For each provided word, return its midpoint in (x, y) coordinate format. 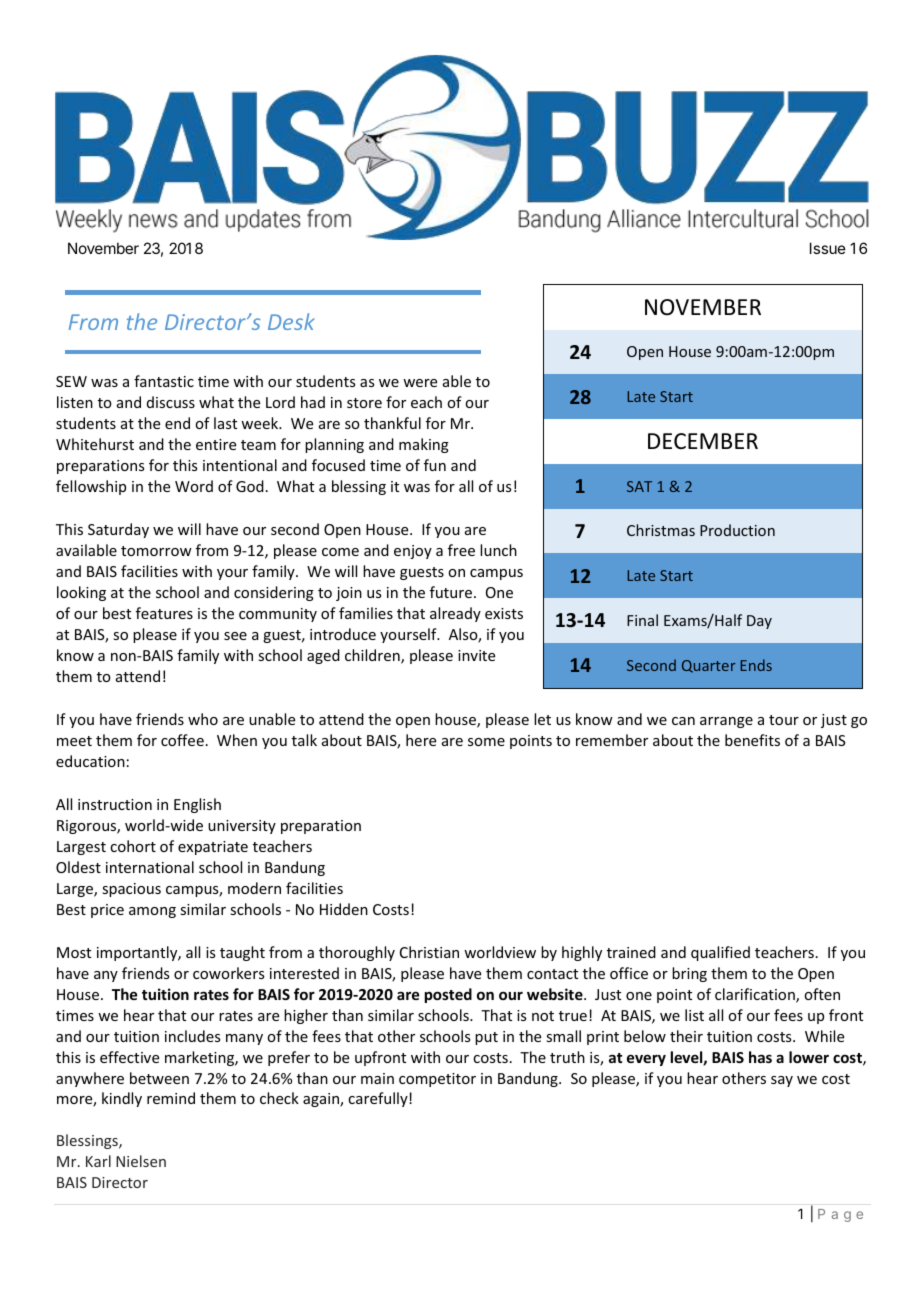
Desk (291, 321)
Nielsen (141, 1161)
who (203, 719)
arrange (726, 722)
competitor (437, 1080)
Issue (828, 248)
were (420, 383)
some (486, 742)
